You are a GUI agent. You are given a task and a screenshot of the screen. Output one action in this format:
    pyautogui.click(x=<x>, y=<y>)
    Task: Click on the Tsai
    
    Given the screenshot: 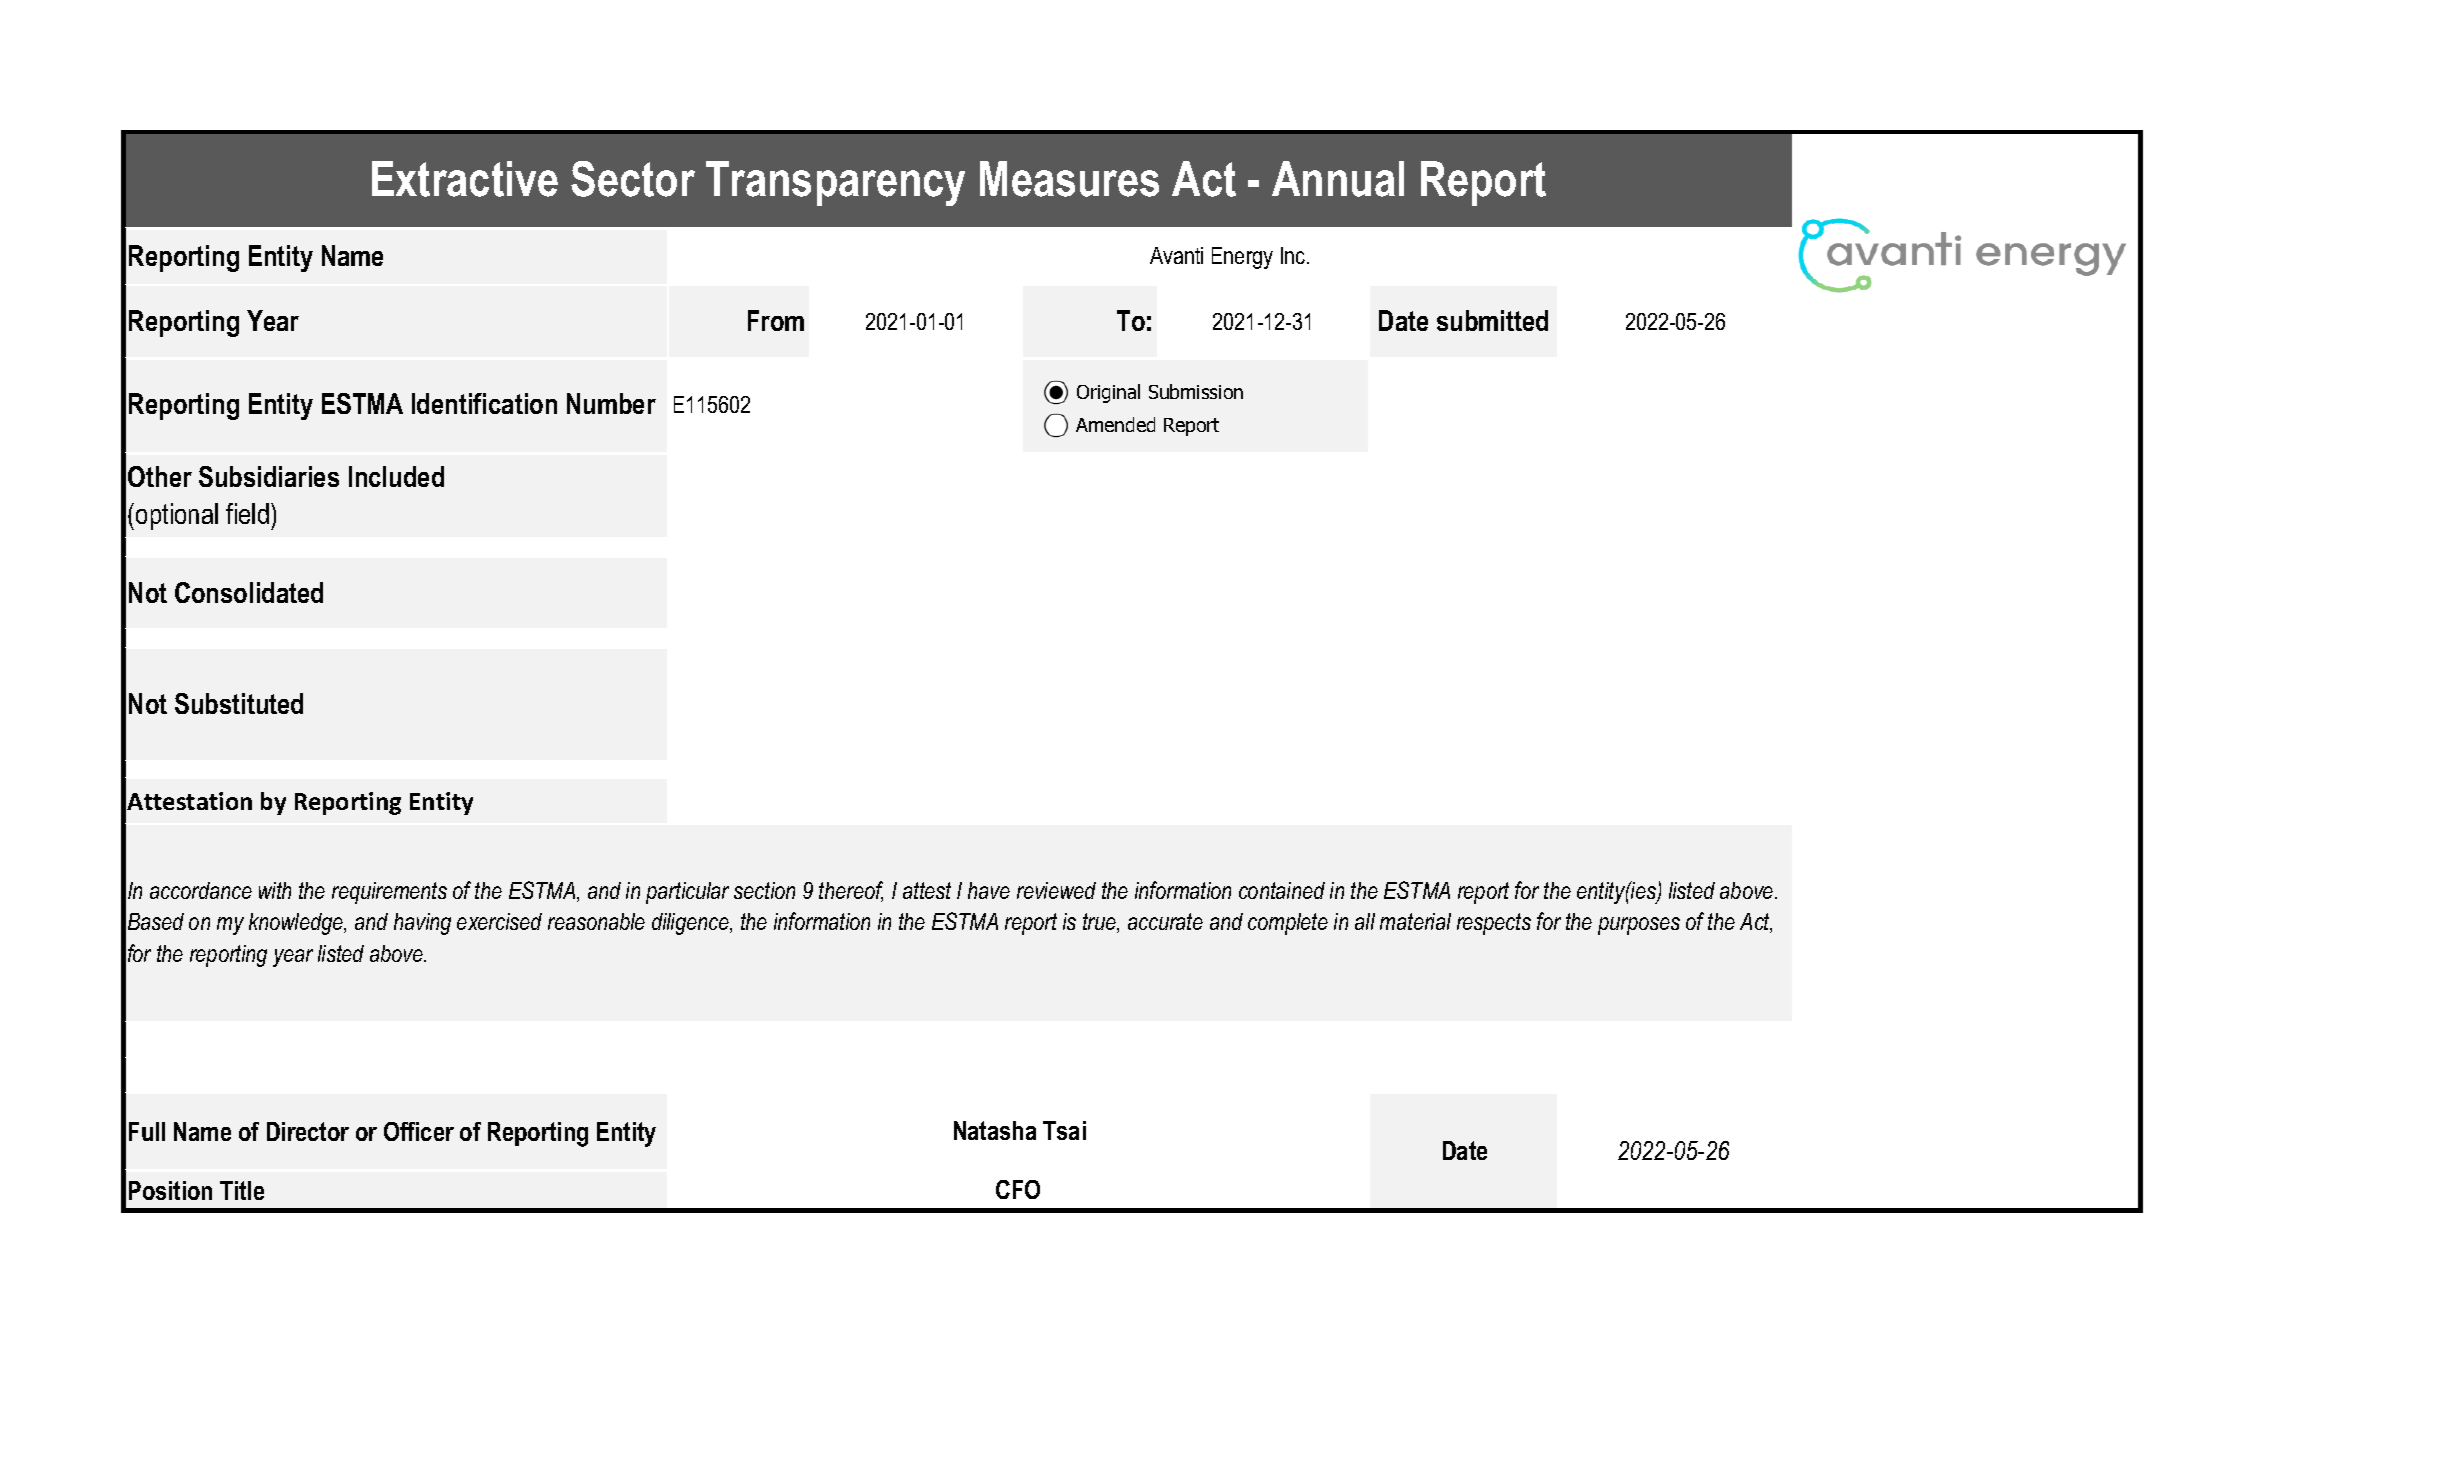 What is the action you would take?
    pyautogui.click(x=1064, y=1130)
